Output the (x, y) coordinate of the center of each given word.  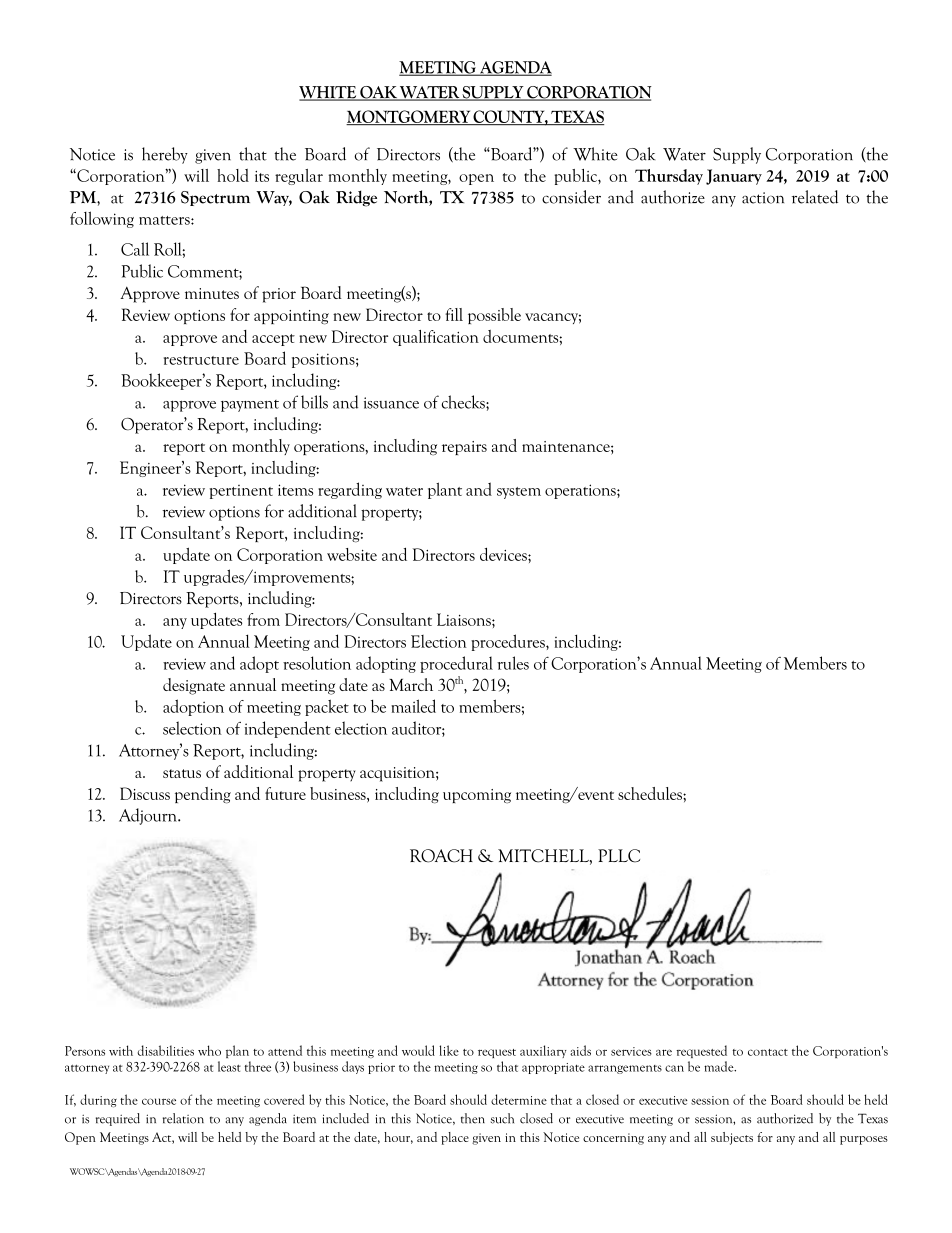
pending (203, 795)
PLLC (619, 856)
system (519, 493)
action (763, 198)
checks (464, 402)
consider (571, 197)
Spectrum (215, 198)
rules (513, 663)
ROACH (441, 856)
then (473, 1118)
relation (183, 1118)
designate (194, 686)
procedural (456, 664)
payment (250, 406)
